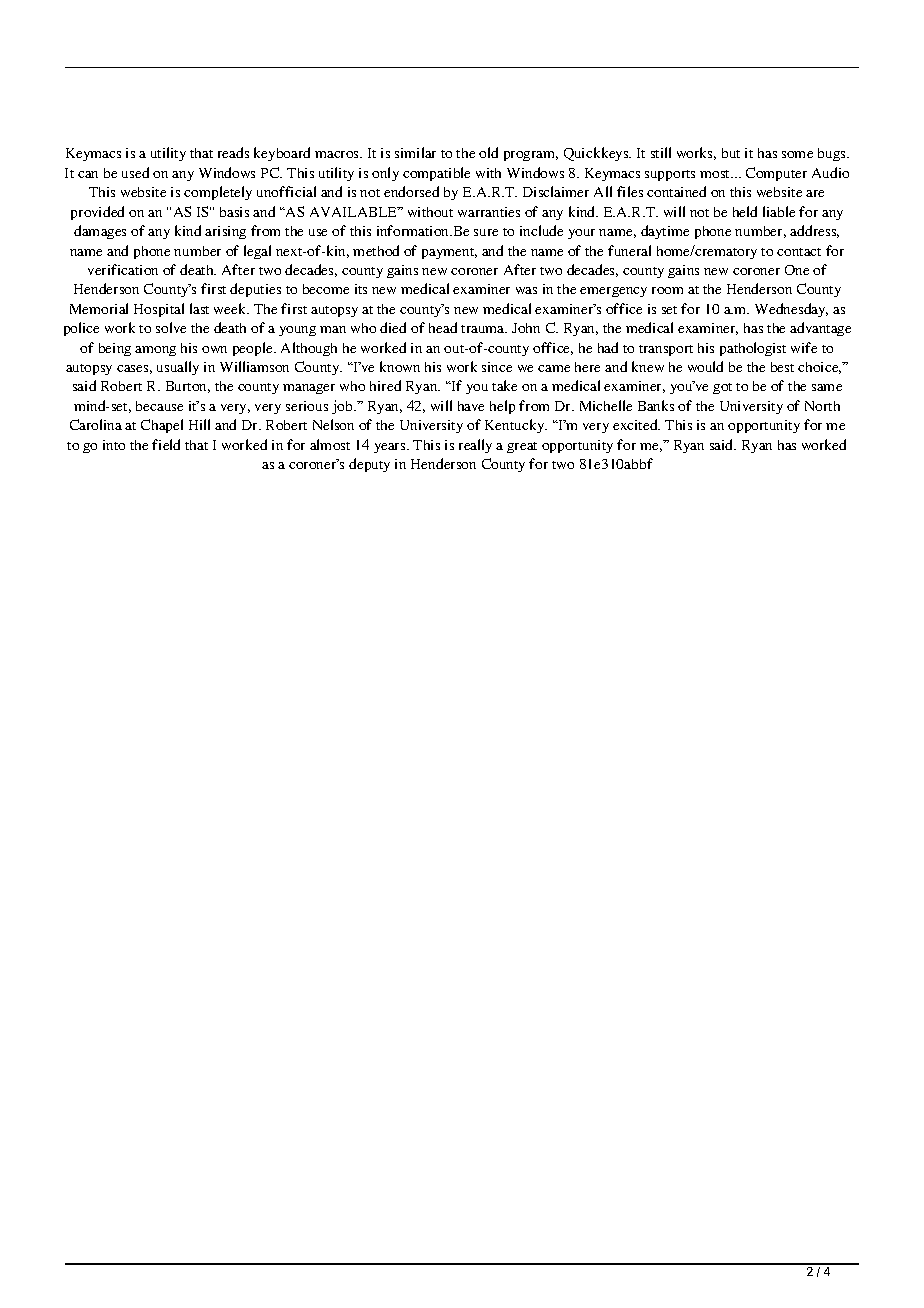 The image size is (924, 1308). I want to click on field, so click(166, 444).
